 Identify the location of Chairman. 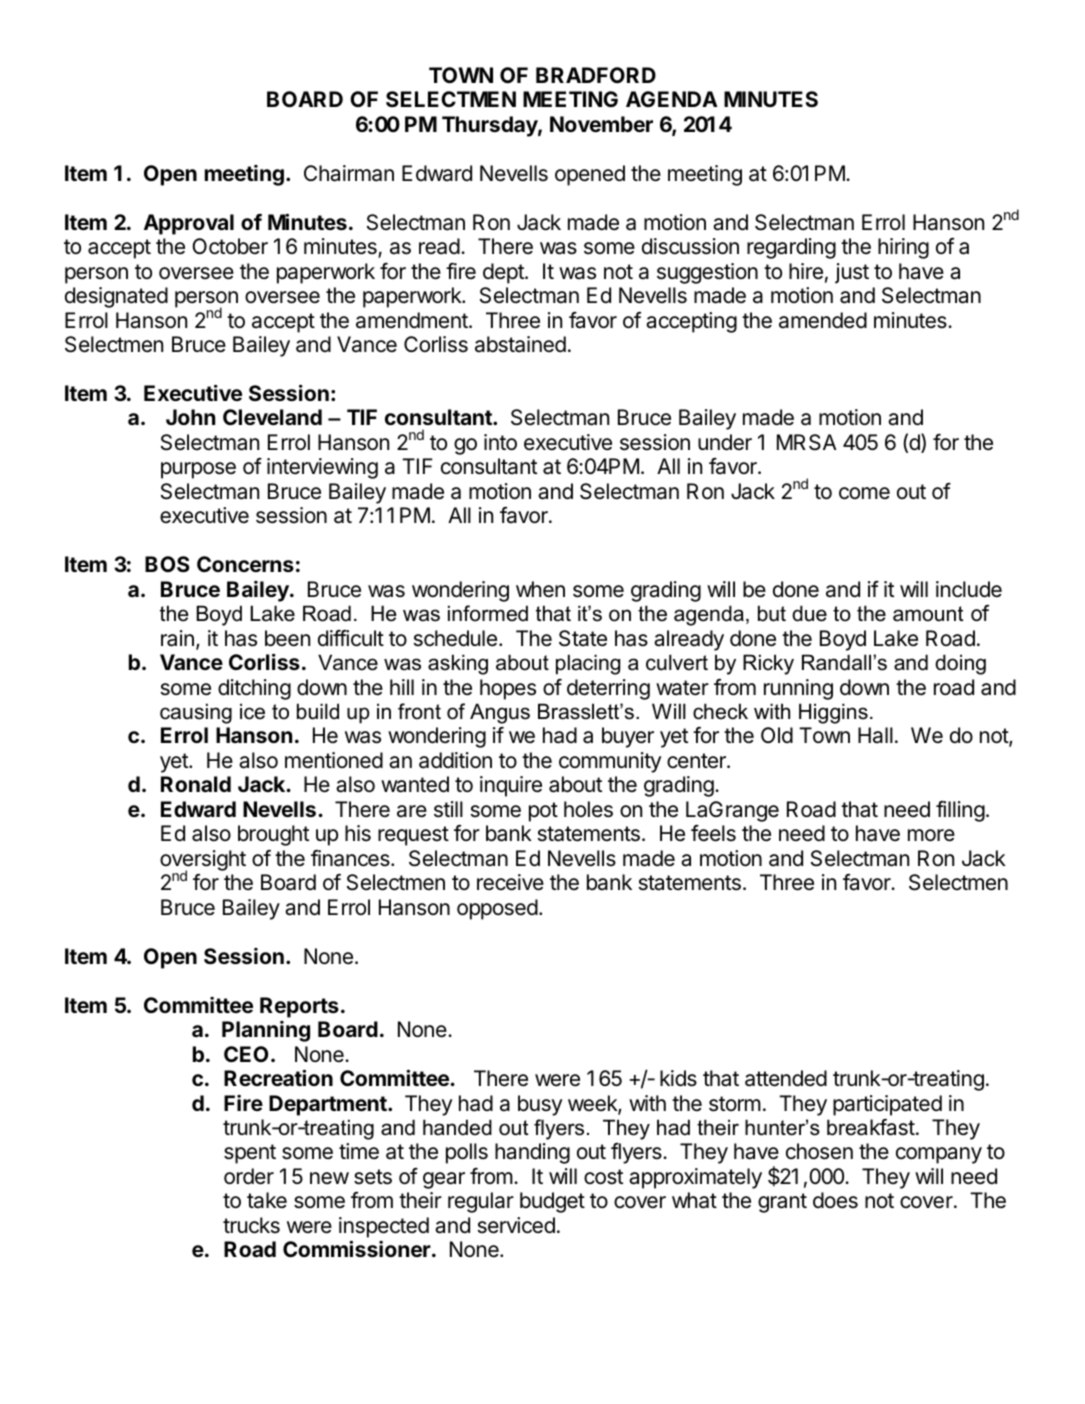
(349, 173).
